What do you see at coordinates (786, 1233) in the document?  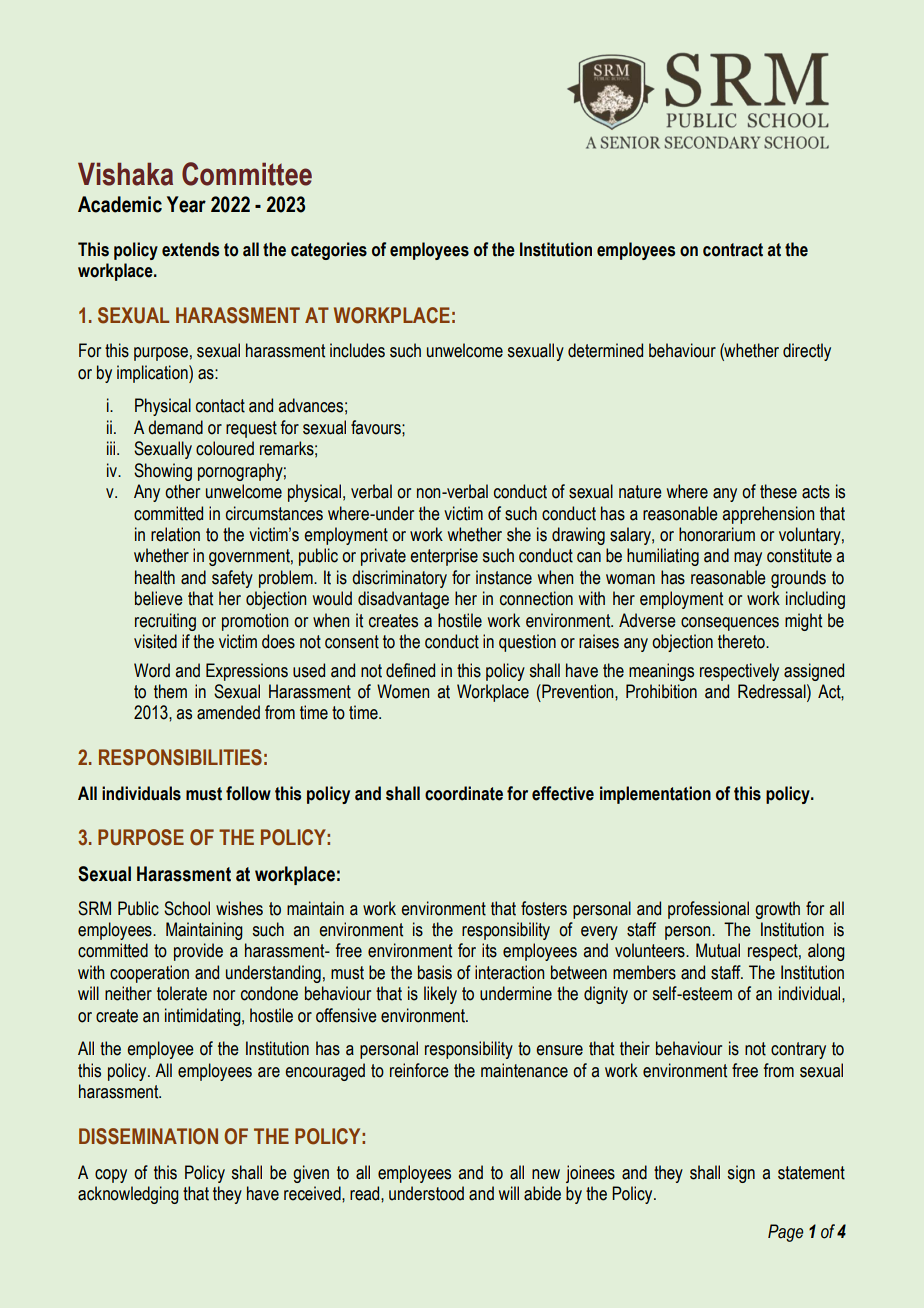 I see `Page` at bounding box center [786, 1233].
